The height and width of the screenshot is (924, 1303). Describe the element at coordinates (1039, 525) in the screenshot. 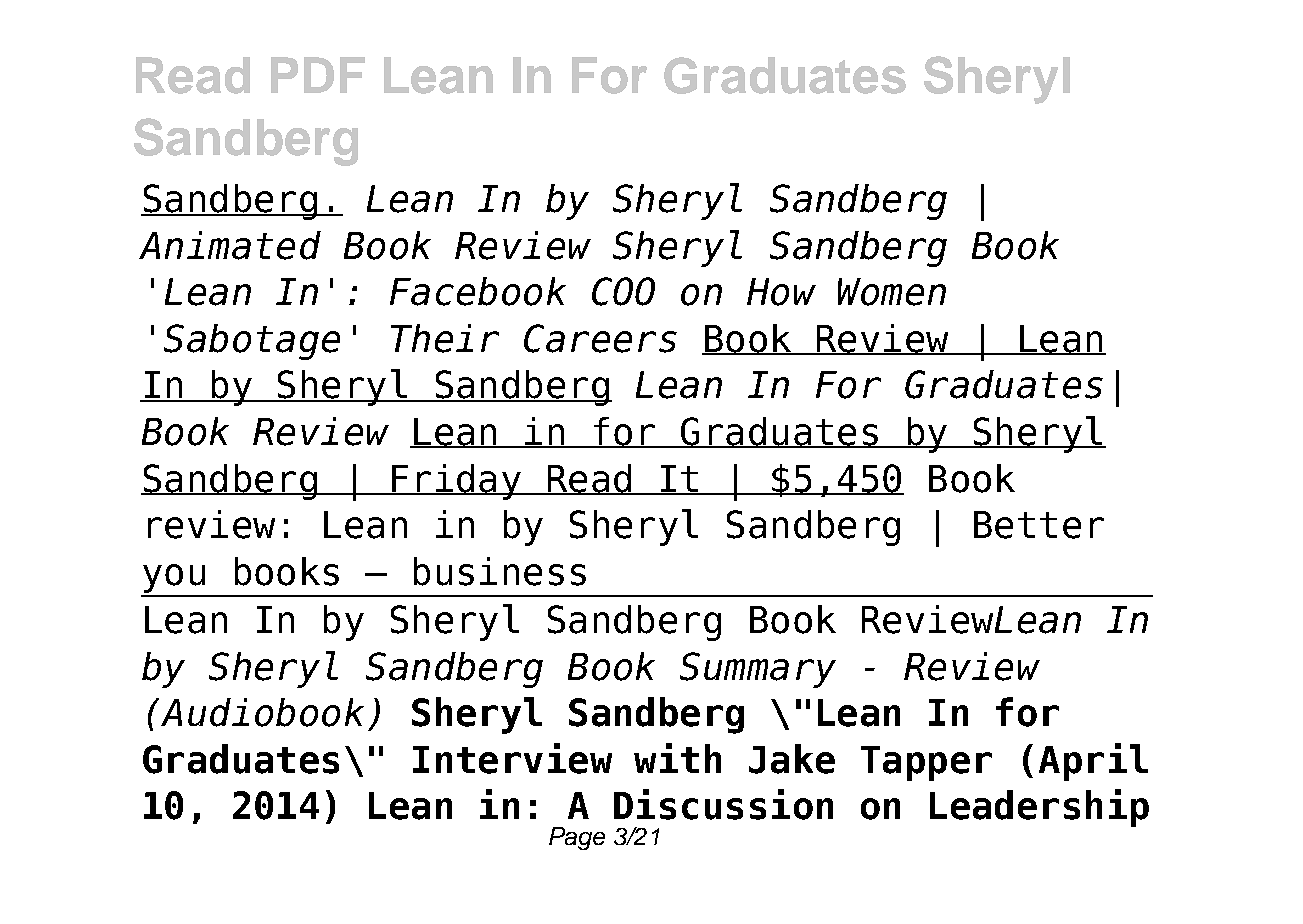

I see `Better` at that location.
